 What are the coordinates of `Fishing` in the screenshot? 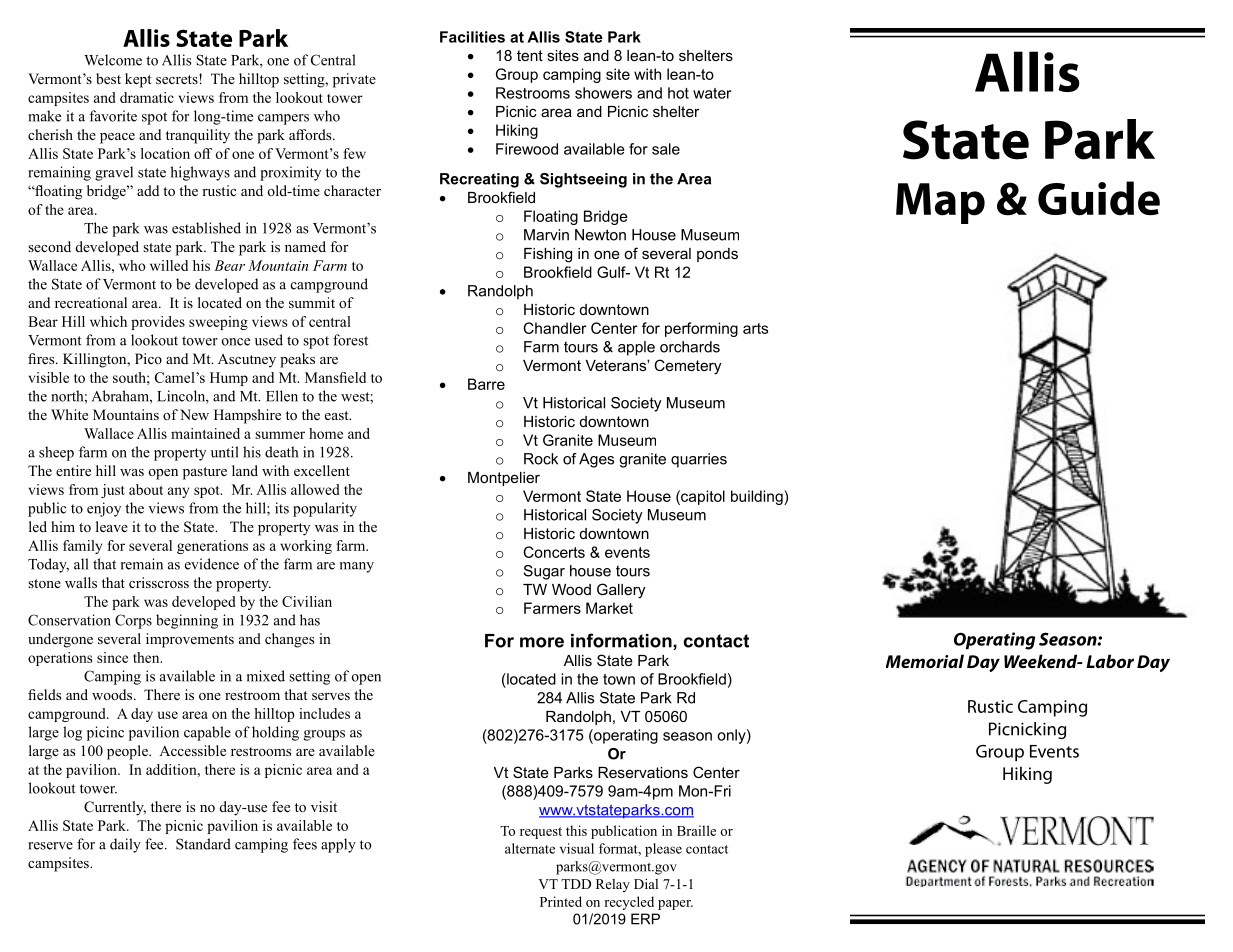 It's located at (548, 255).
